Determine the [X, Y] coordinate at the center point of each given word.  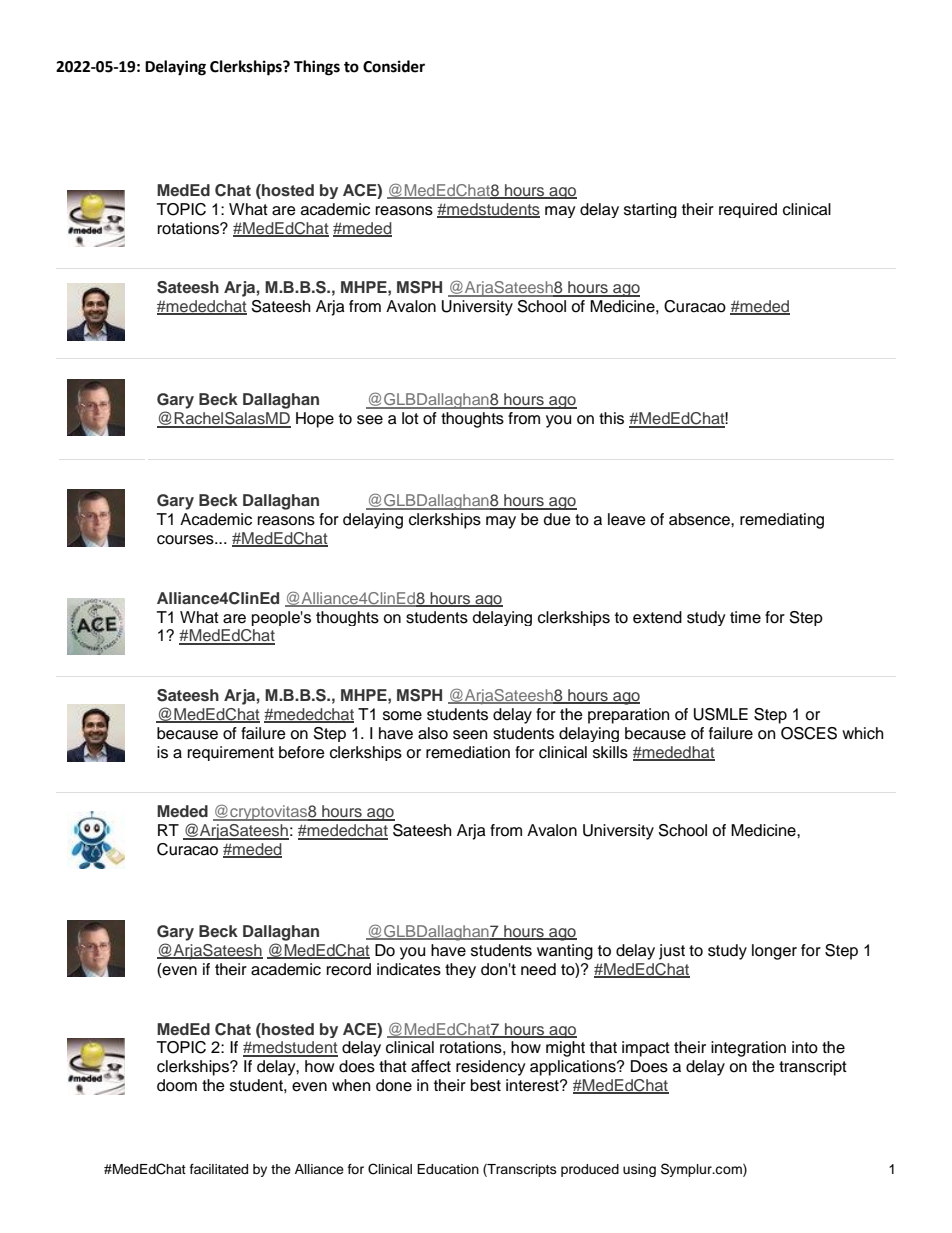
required [748, 210]
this [611, 418]
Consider [394, 66]
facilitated [219, 1169]
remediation [468, 752]
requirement [231, 753]
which [862, 733]
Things [317, 68]
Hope [315, 420]
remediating [782, 521]
